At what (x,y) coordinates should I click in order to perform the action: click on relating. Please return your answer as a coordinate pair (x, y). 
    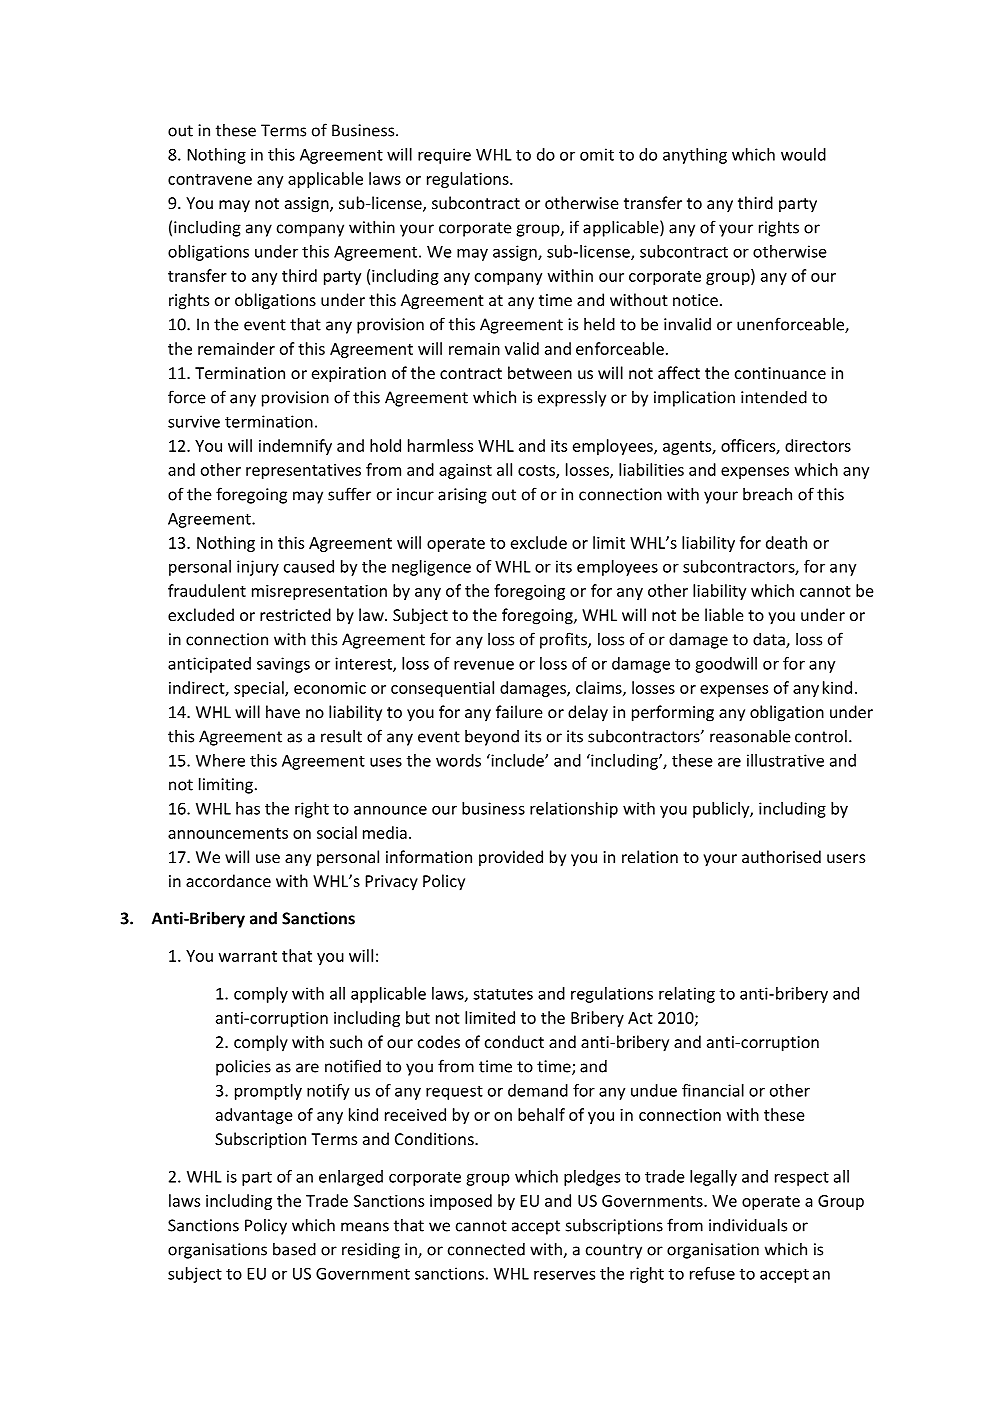
    Looking at the image, I should click on (687, 995).
